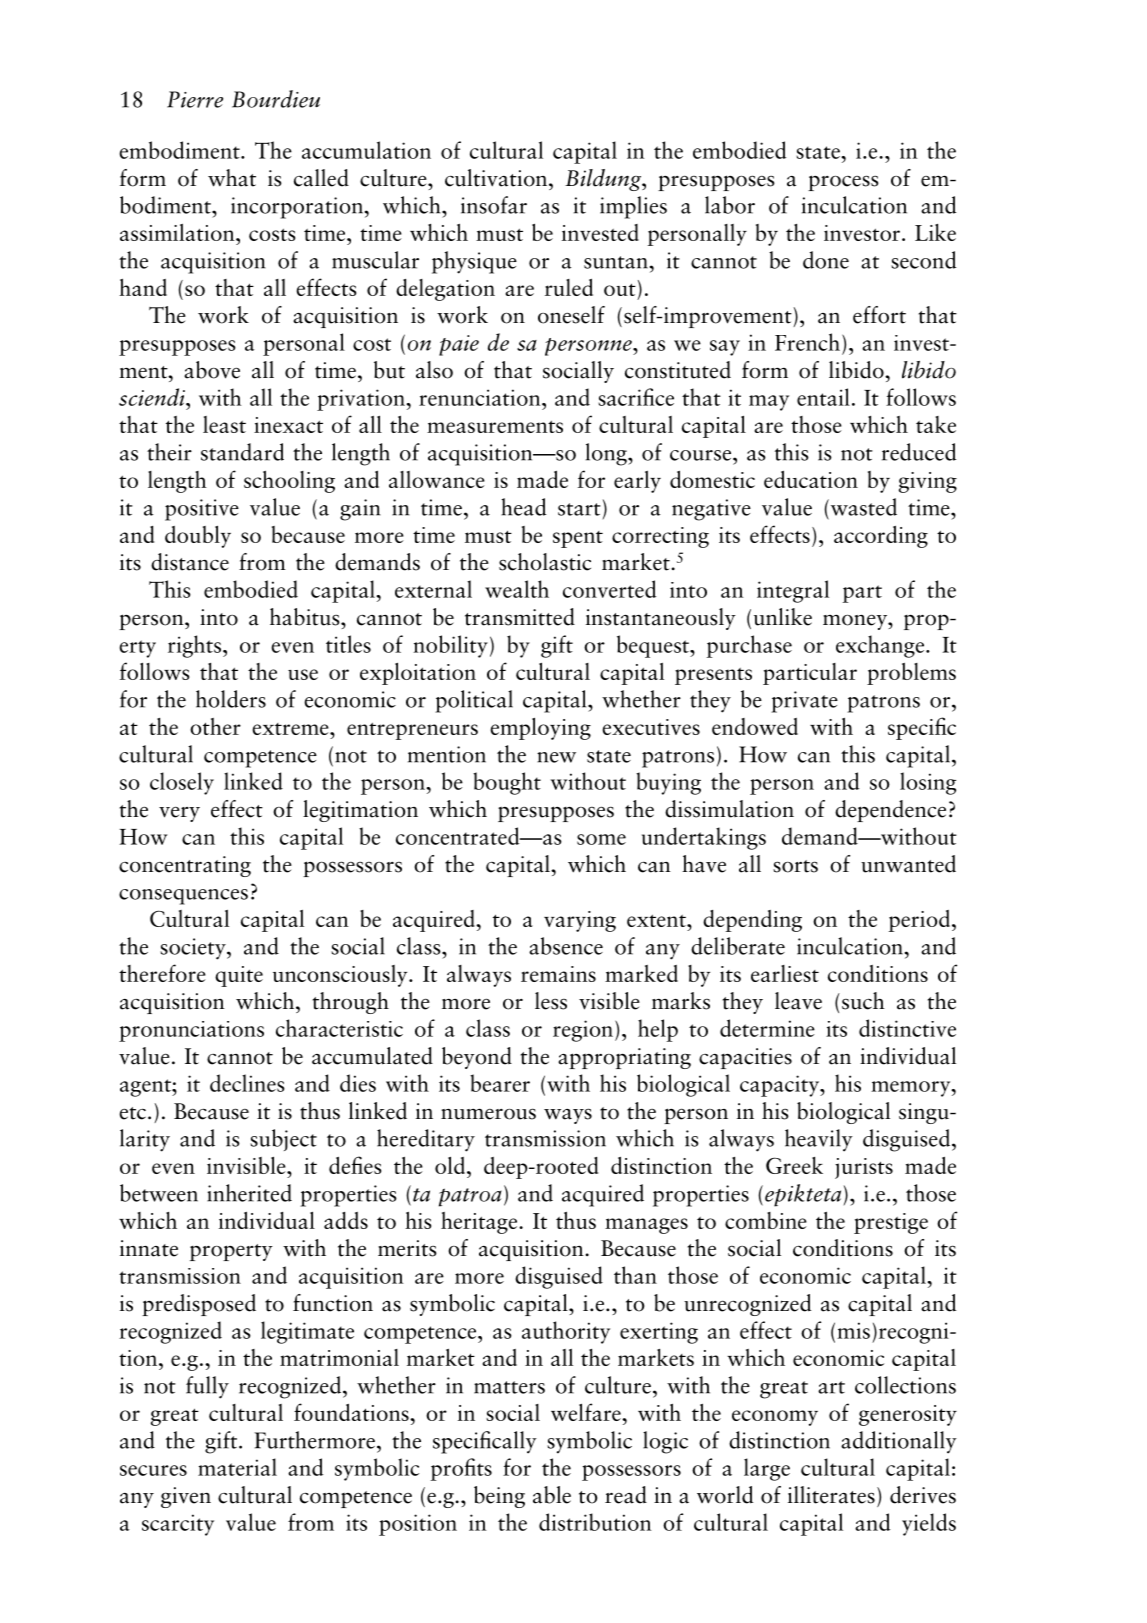  I want to click on what, so click(232, 178).
